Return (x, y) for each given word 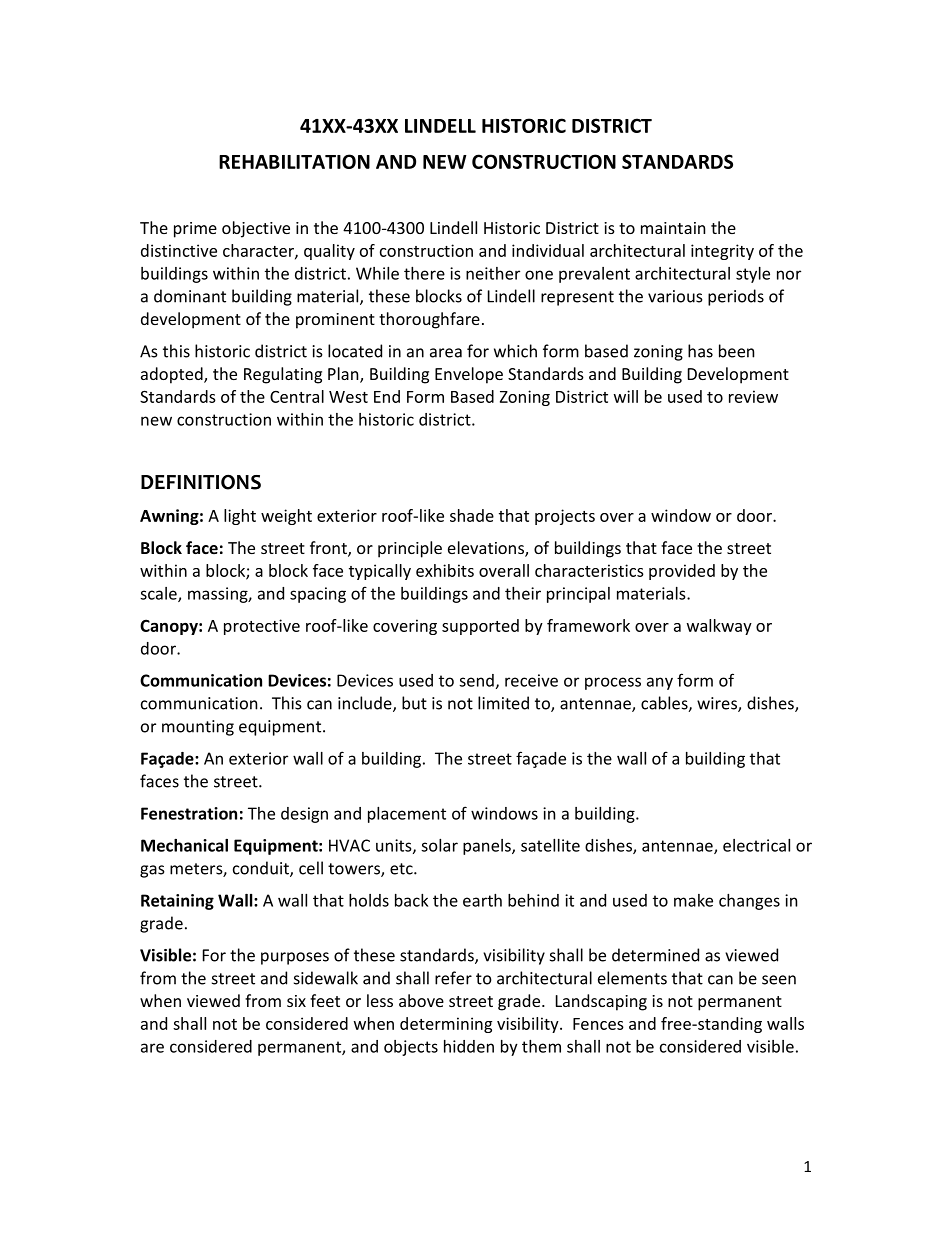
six (296, 1001)
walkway (719, 627)
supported (480, 627)
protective (262, 627)
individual (548, 250)
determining (446, 1025)
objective (256, 229)
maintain (673, 228)
